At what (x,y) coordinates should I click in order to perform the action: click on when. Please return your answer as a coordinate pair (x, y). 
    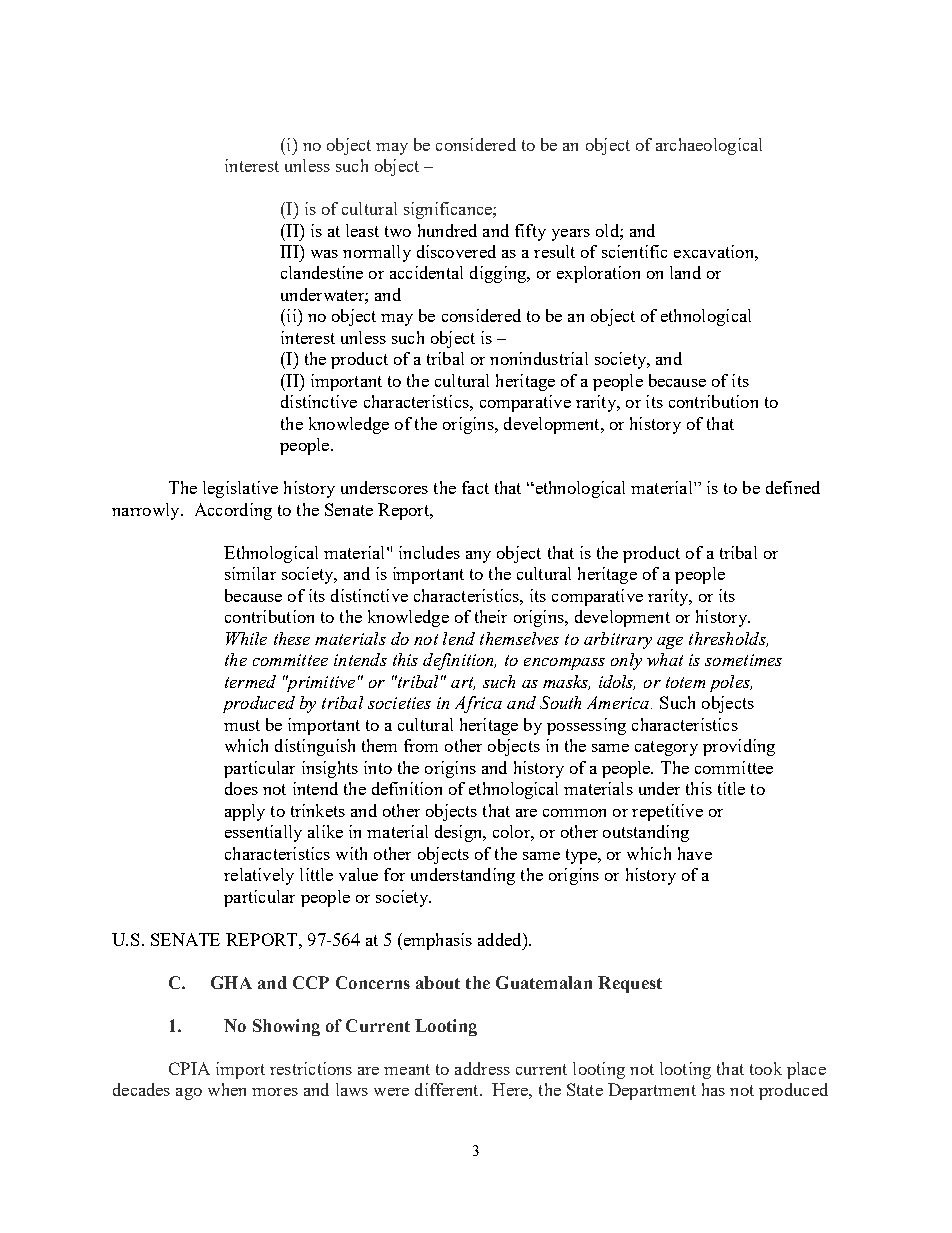
    Looking at the image, I should click on (227, 1089).
